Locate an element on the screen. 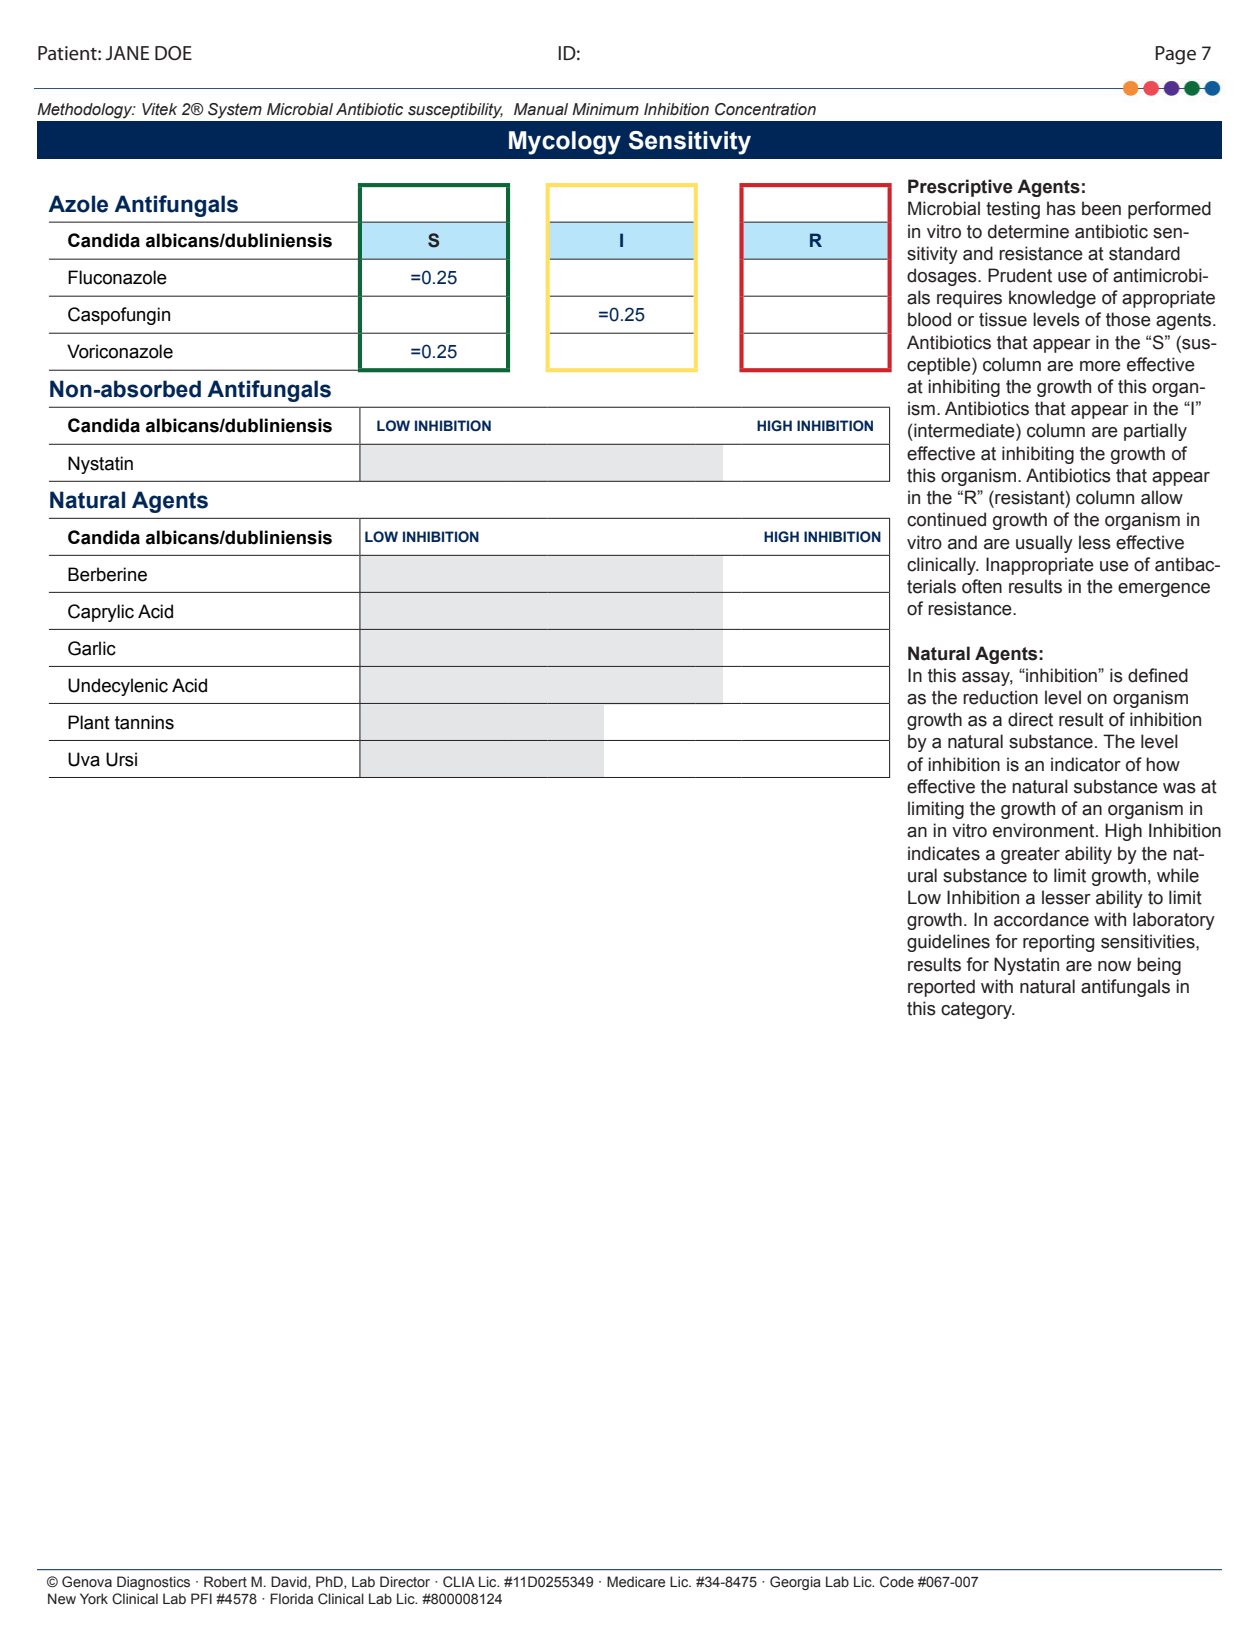  Page is located at coordinates (1175, 55).
